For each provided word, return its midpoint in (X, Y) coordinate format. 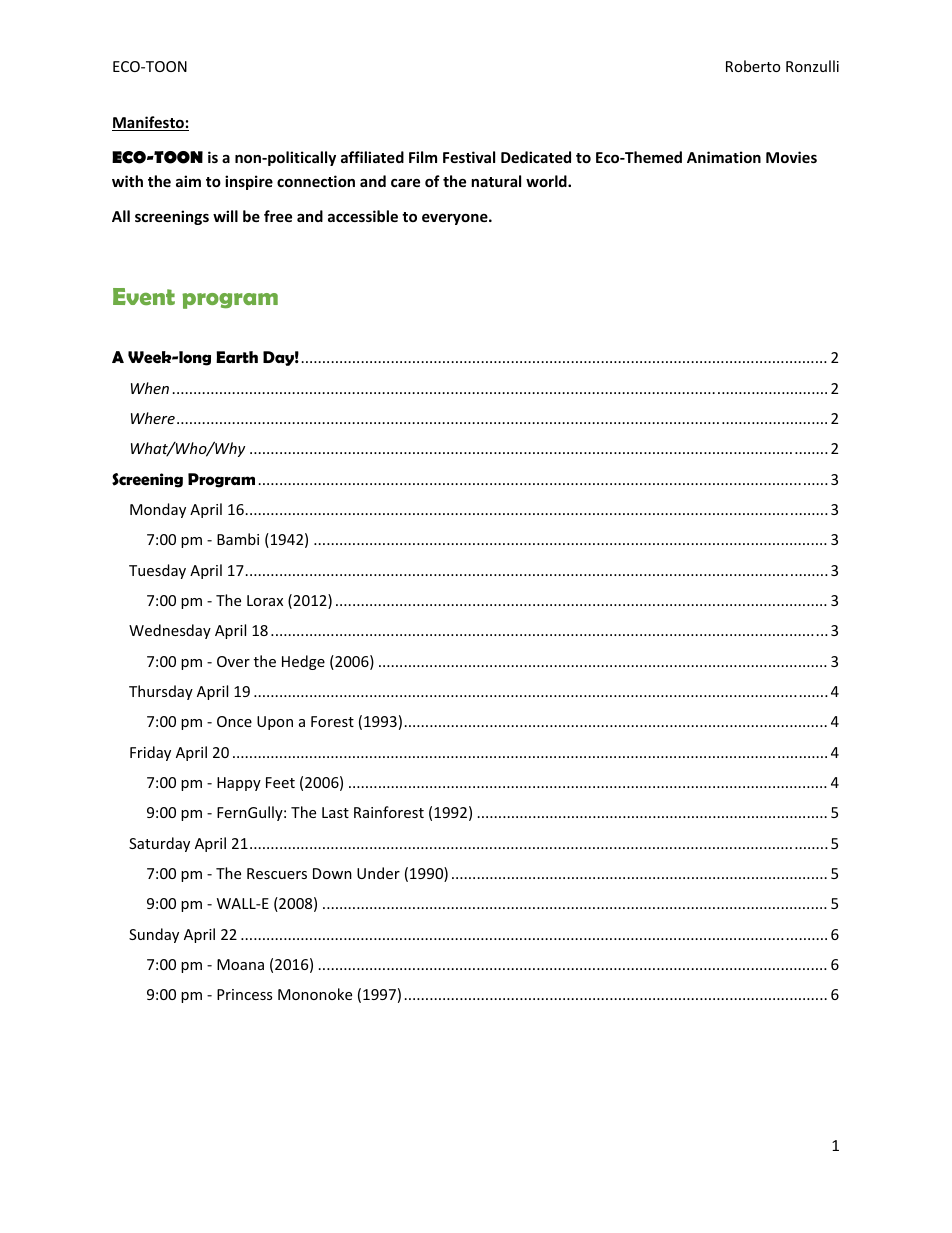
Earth (237, 357)
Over (233, 661)
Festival (469, 157)
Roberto (753, 66)
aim (188, 181)
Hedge (303, 662)
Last (335, 812)
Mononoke (315, 994)
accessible (363, 216)
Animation (724, 157)
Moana (240, 964)
